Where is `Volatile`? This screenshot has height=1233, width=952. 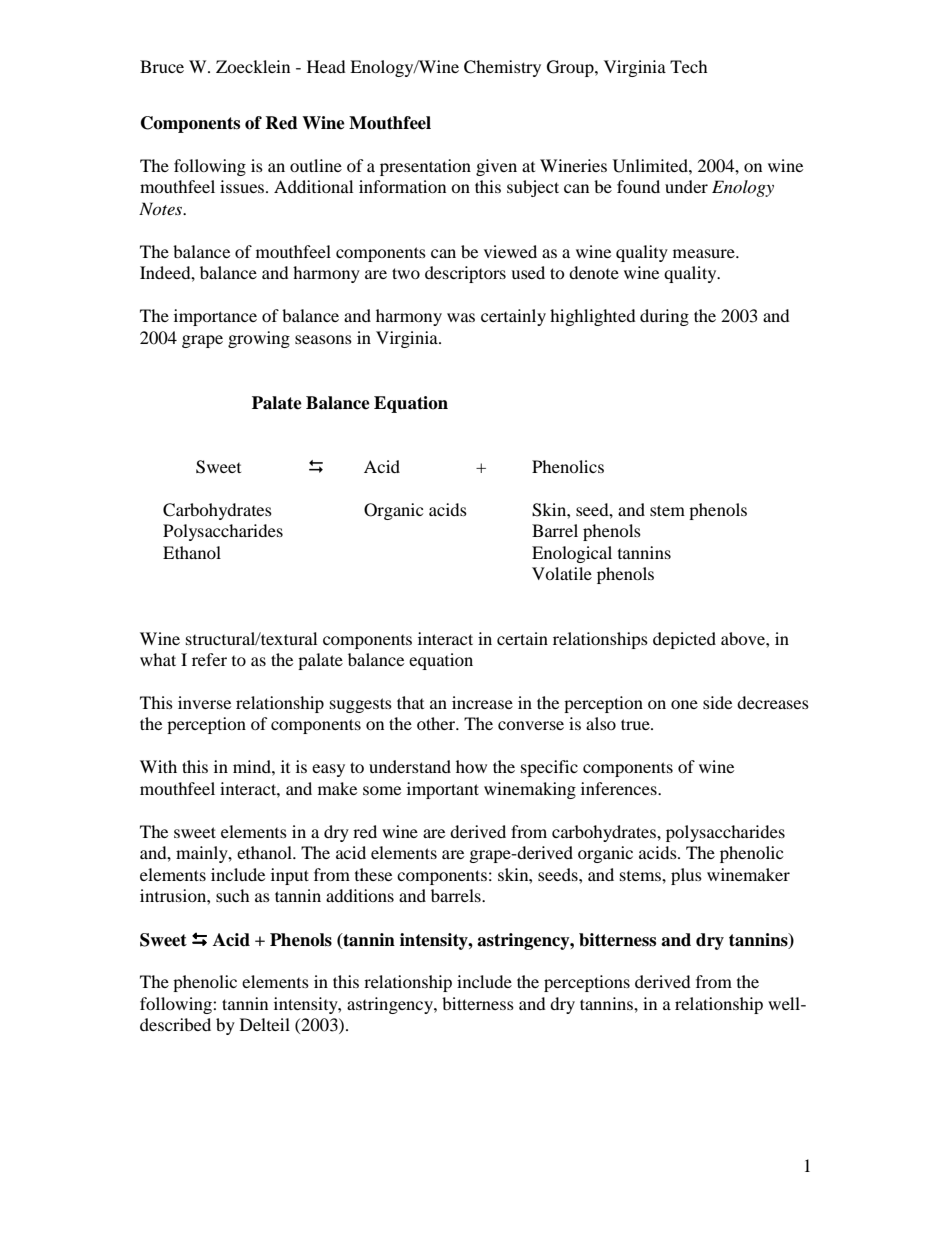
Volatile is located at coordinates (562, 573).
